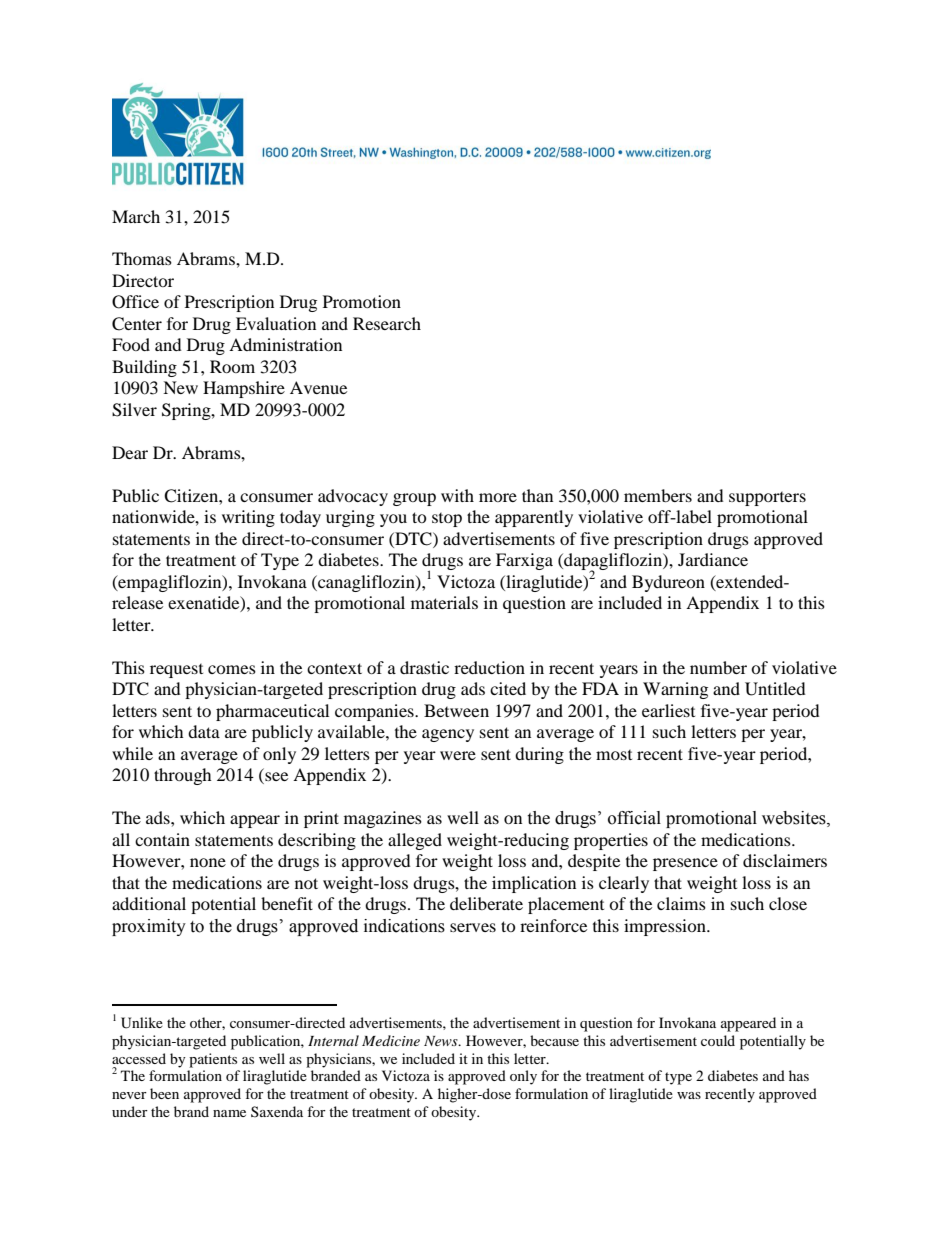 This screenshot has width=952, height=1233. I want to click on was, so click(689, 1095).
